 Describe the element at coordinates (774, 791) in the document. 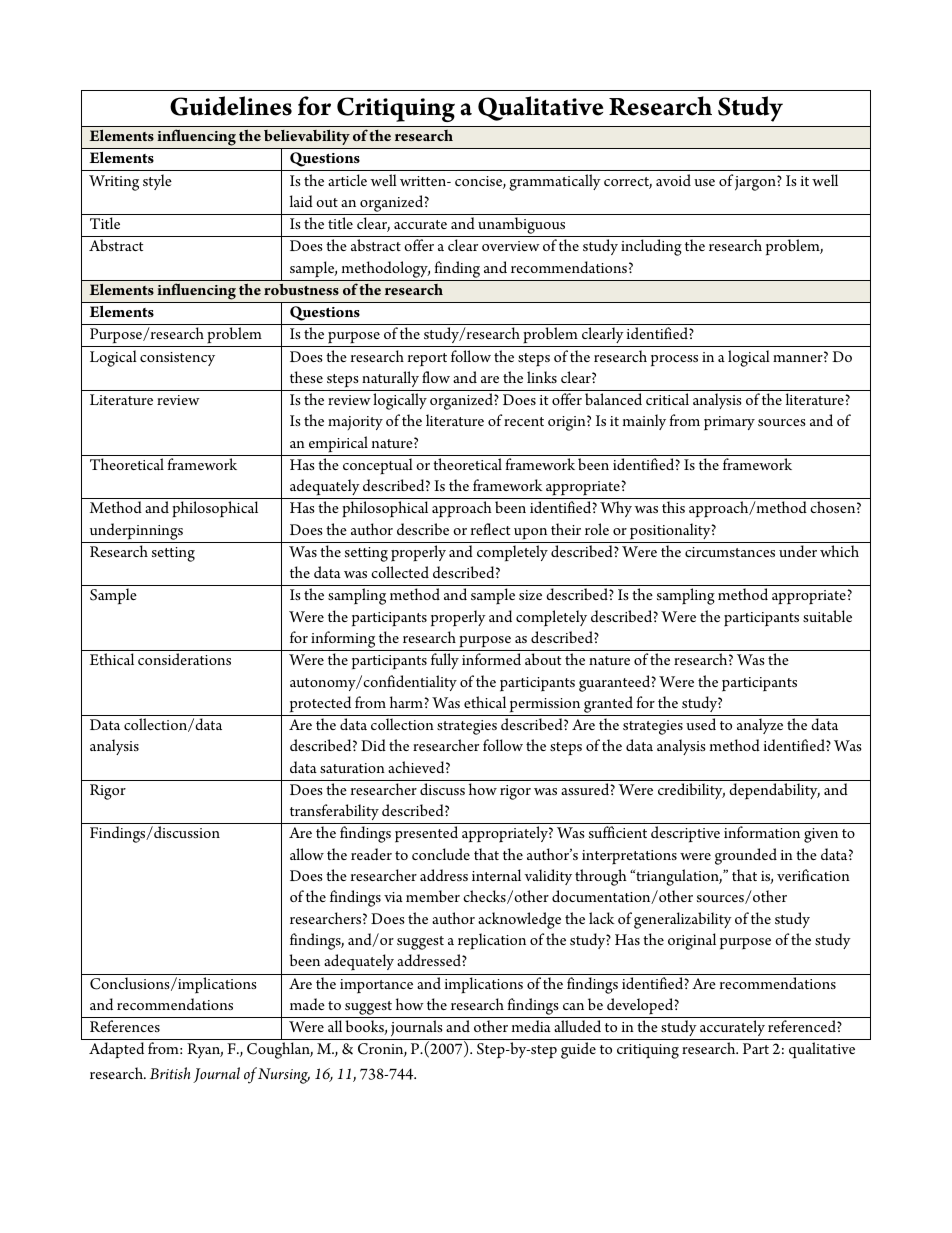

I see `dependability` at that location.
